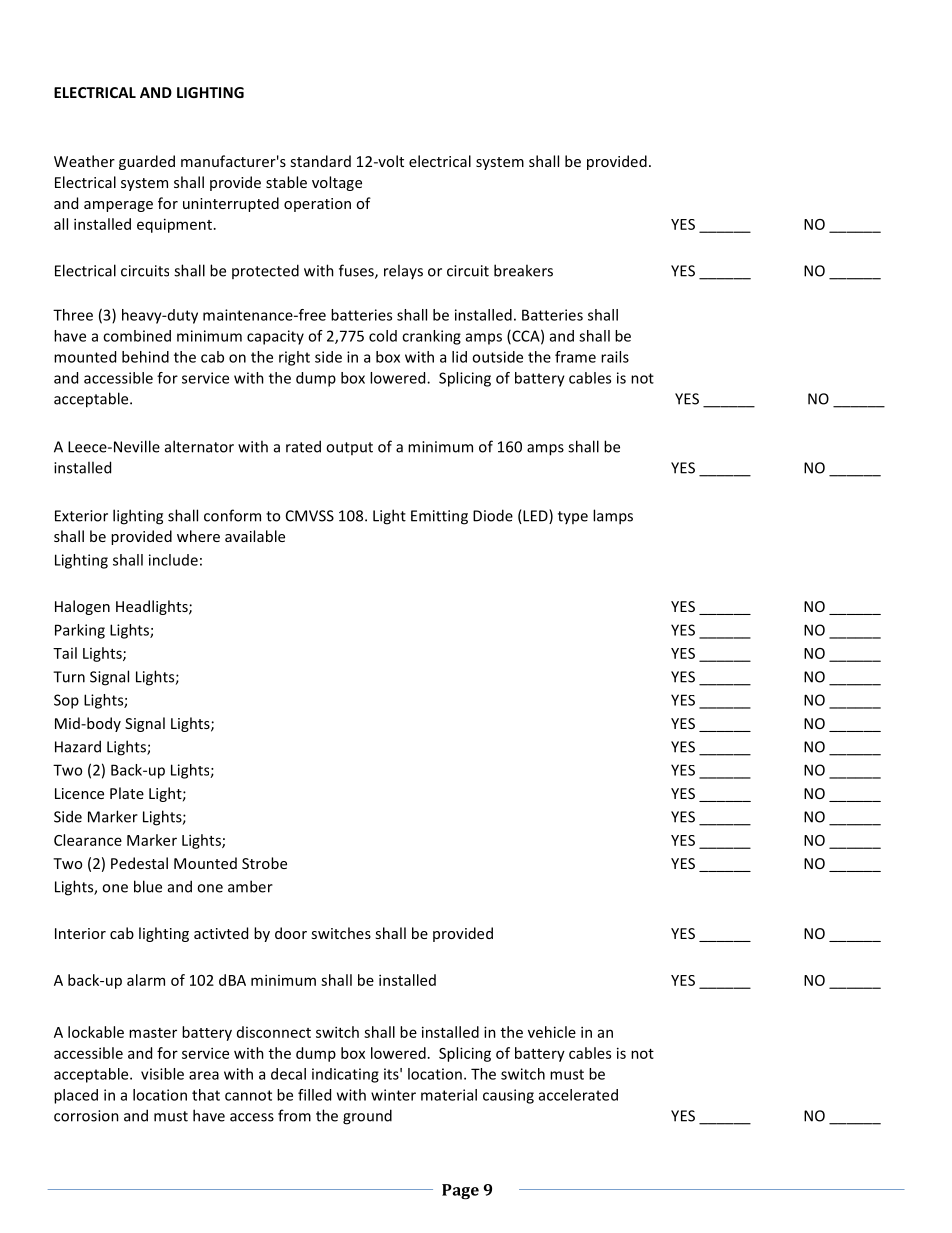 This page has height=1233, width=952. I want to click on Strobe, so click(264, 863).
